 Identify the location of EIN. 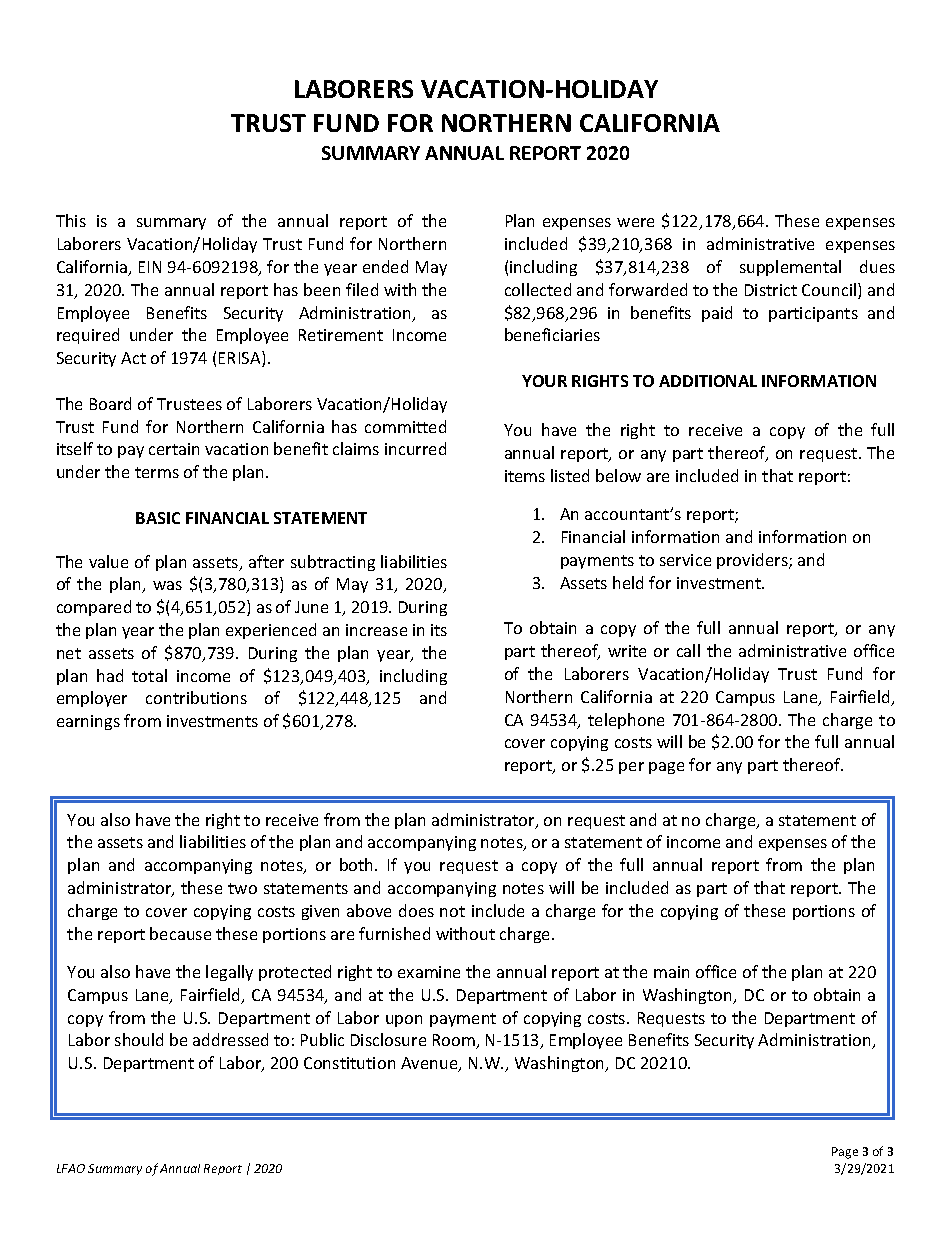
(150, 267).
